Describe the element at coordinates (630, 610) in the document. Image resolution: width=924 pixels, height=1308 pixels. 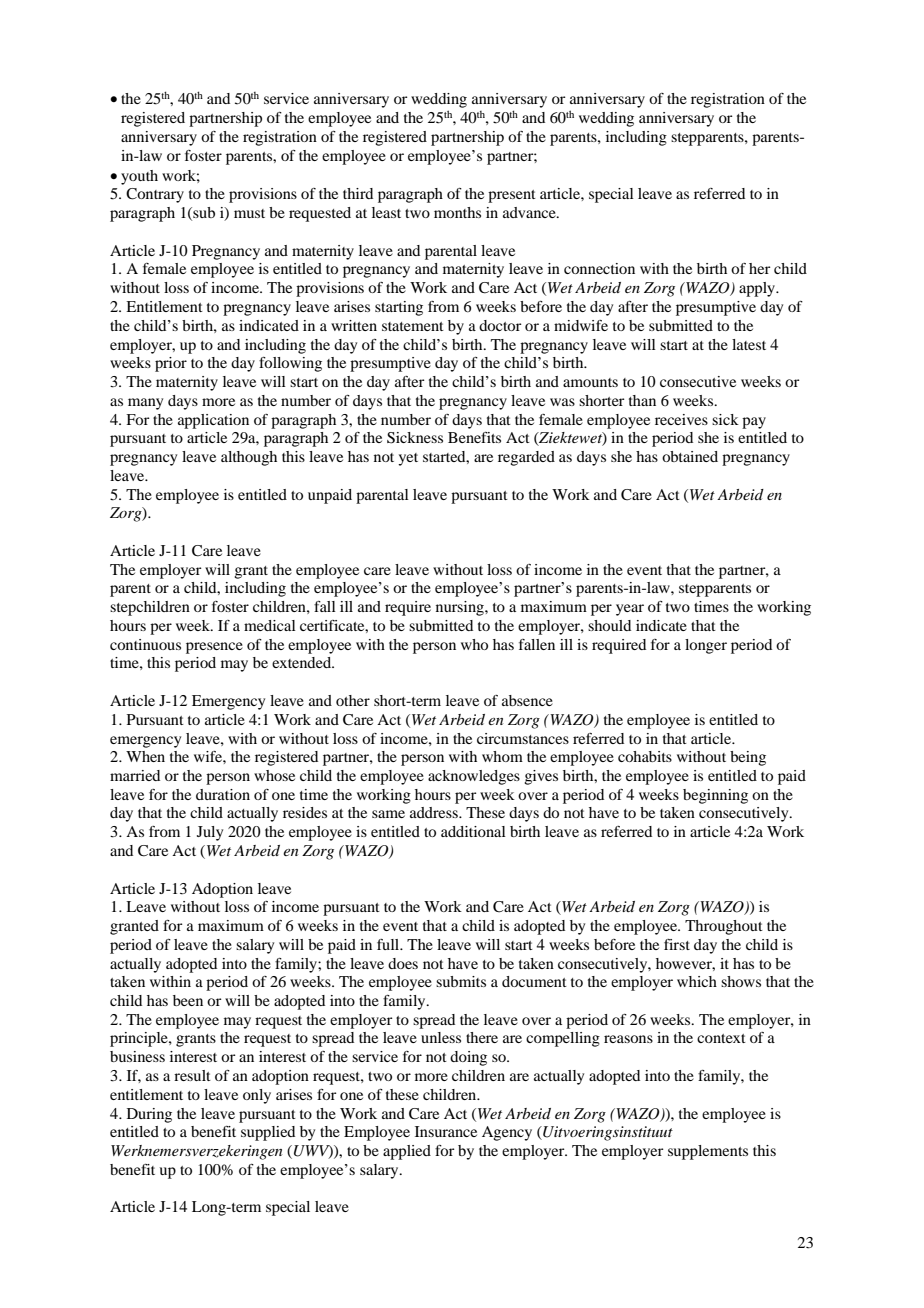
I see `year` at that location.
